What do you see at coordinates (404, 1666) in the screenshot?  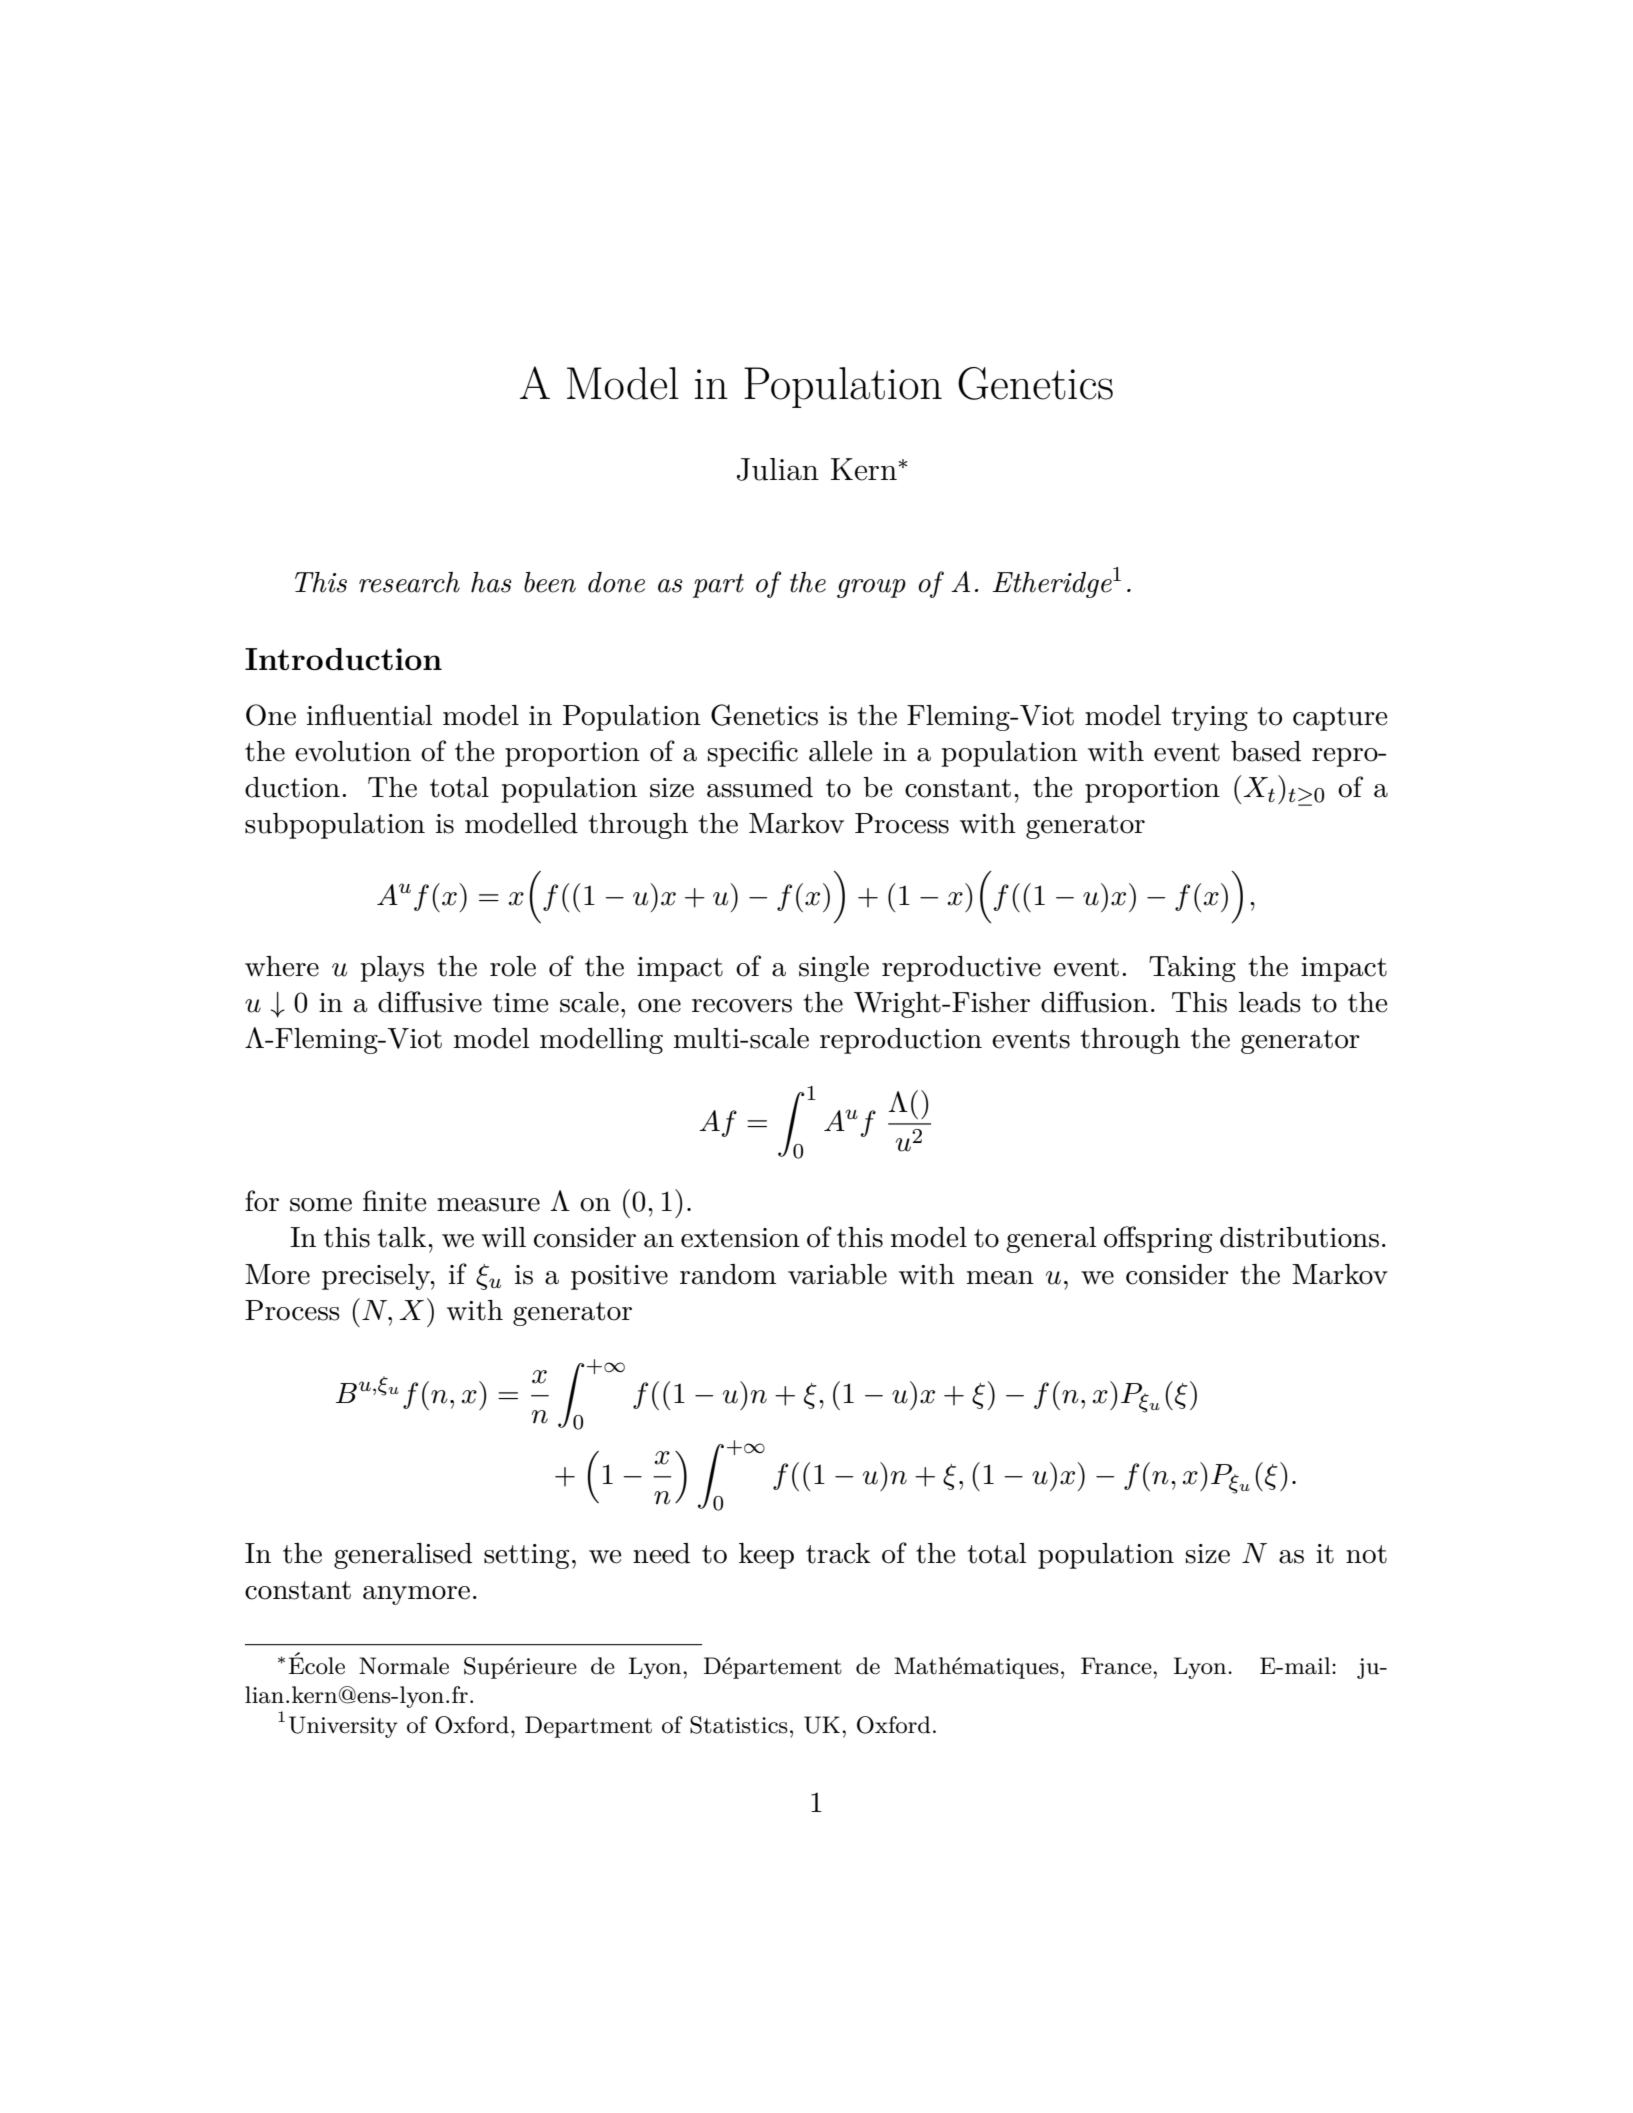 I see `Normale` at bounding box center [404, 1666].
